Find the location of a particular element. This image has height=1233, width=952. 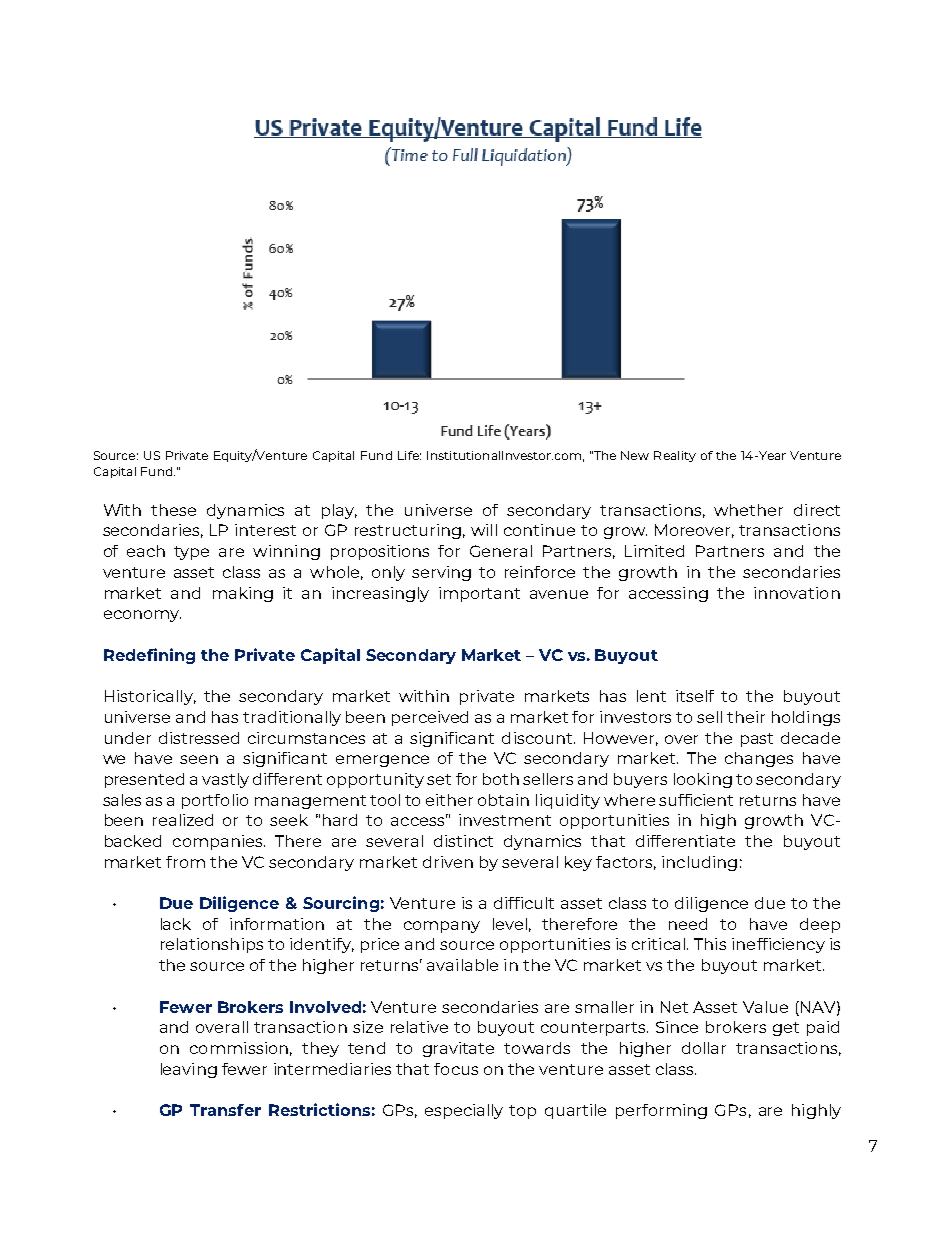

these is located at coordinates (173, 510).
